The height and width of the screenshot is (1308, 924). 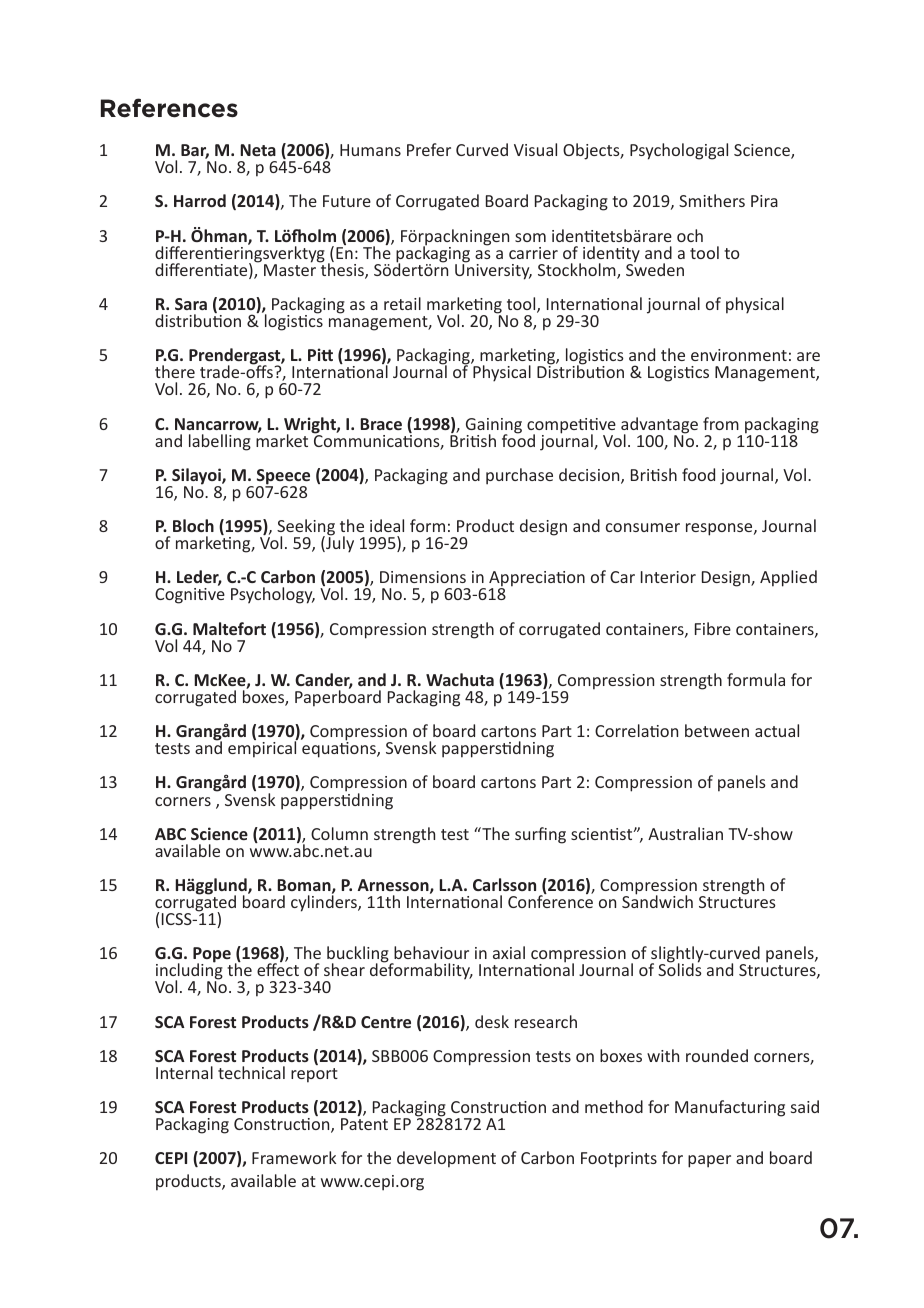 I want to click on Australian, so click(x=685, y=833).
